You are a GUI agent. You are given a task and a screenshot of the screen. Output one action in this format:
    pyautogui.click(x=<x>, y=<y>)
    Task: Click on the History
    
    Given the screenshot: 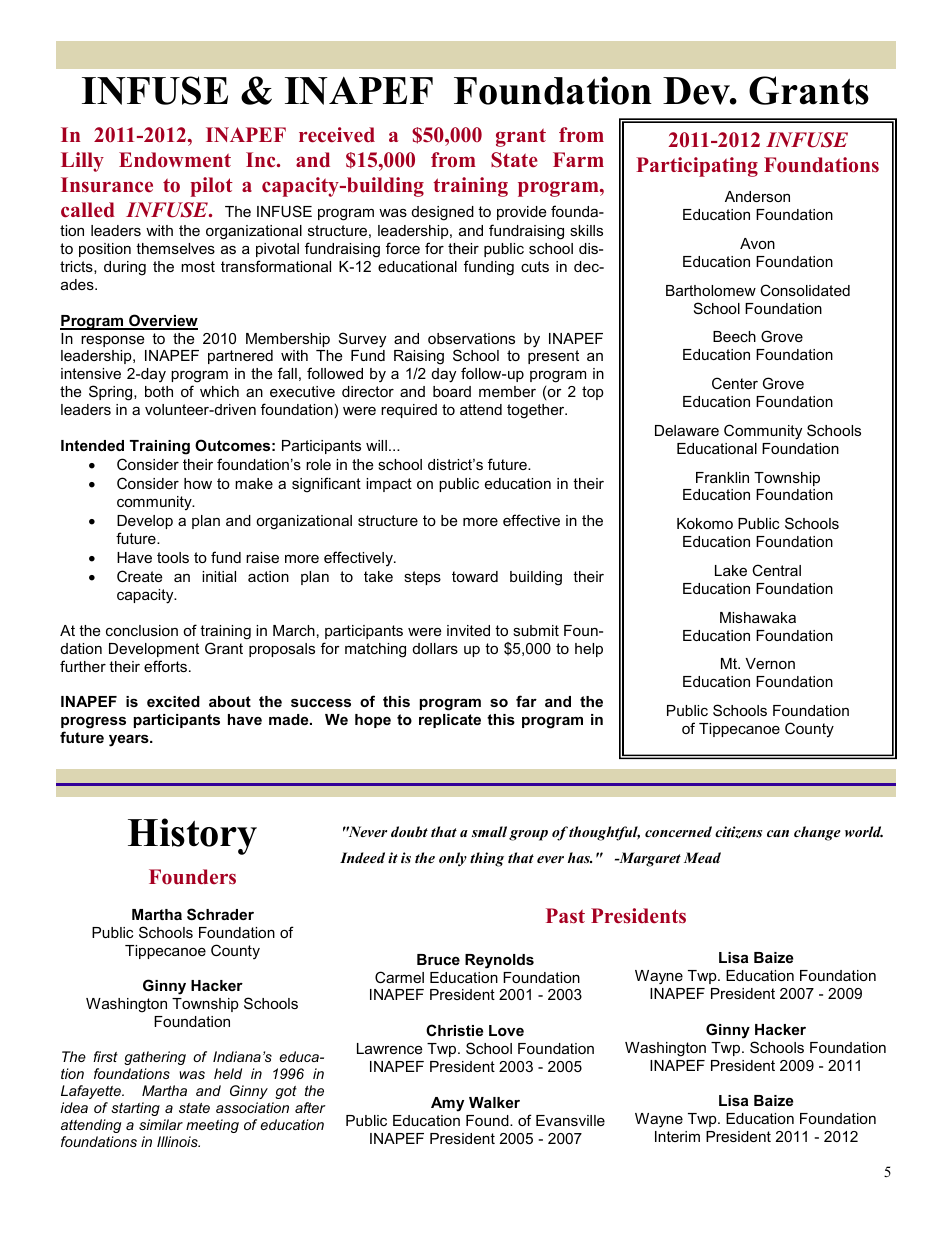 What is the action you would take?
    pyautogui.click(x=192, y=836)
